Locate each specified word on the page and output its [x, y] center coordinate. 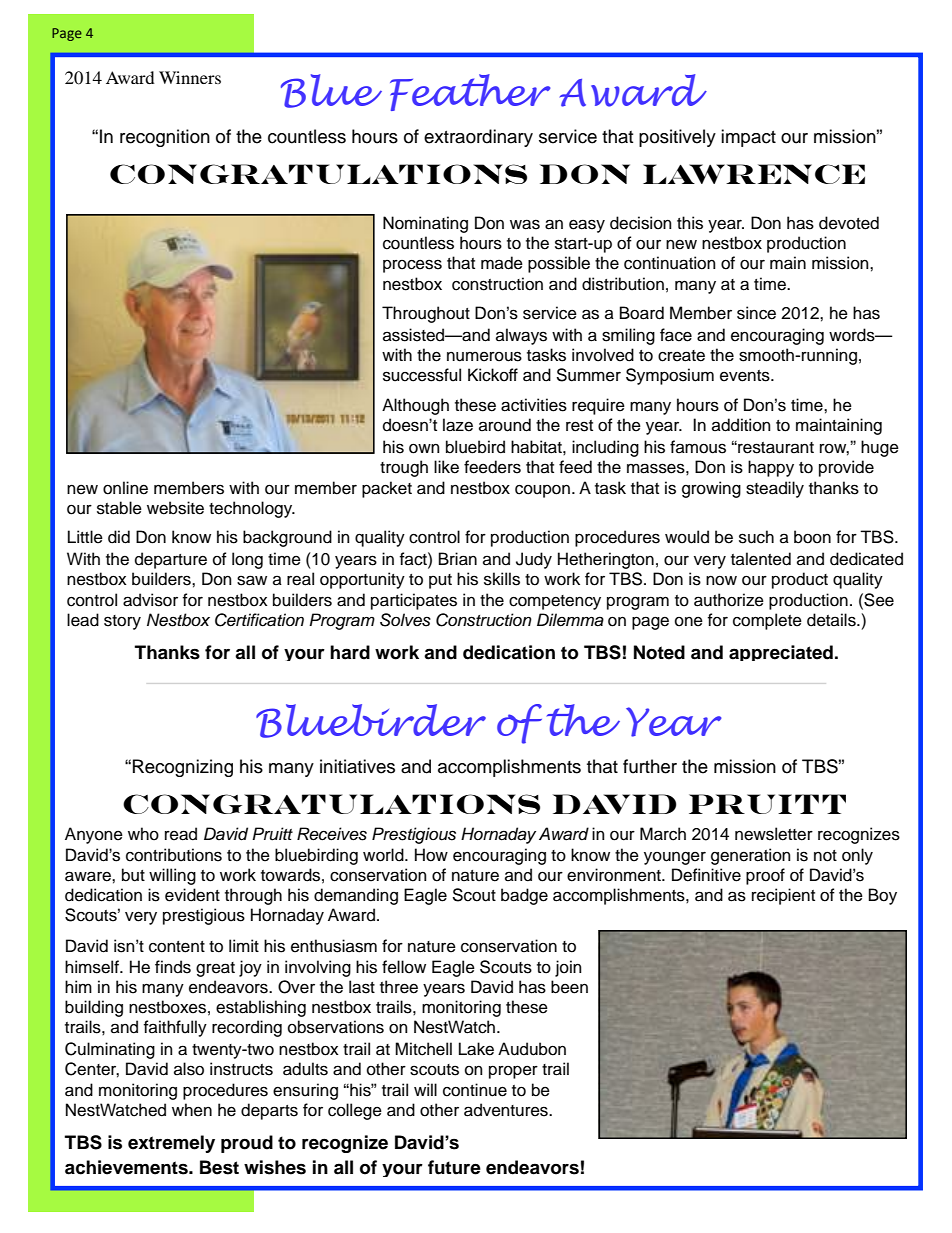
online [125, 488]
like [446, 467]
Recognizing [183, 768]
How [431, 855]
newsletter [774, 834]
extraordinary [478, 138]
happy [771, 468]
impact [748, 138]
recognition [165, 138]
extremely [171, 1144]
